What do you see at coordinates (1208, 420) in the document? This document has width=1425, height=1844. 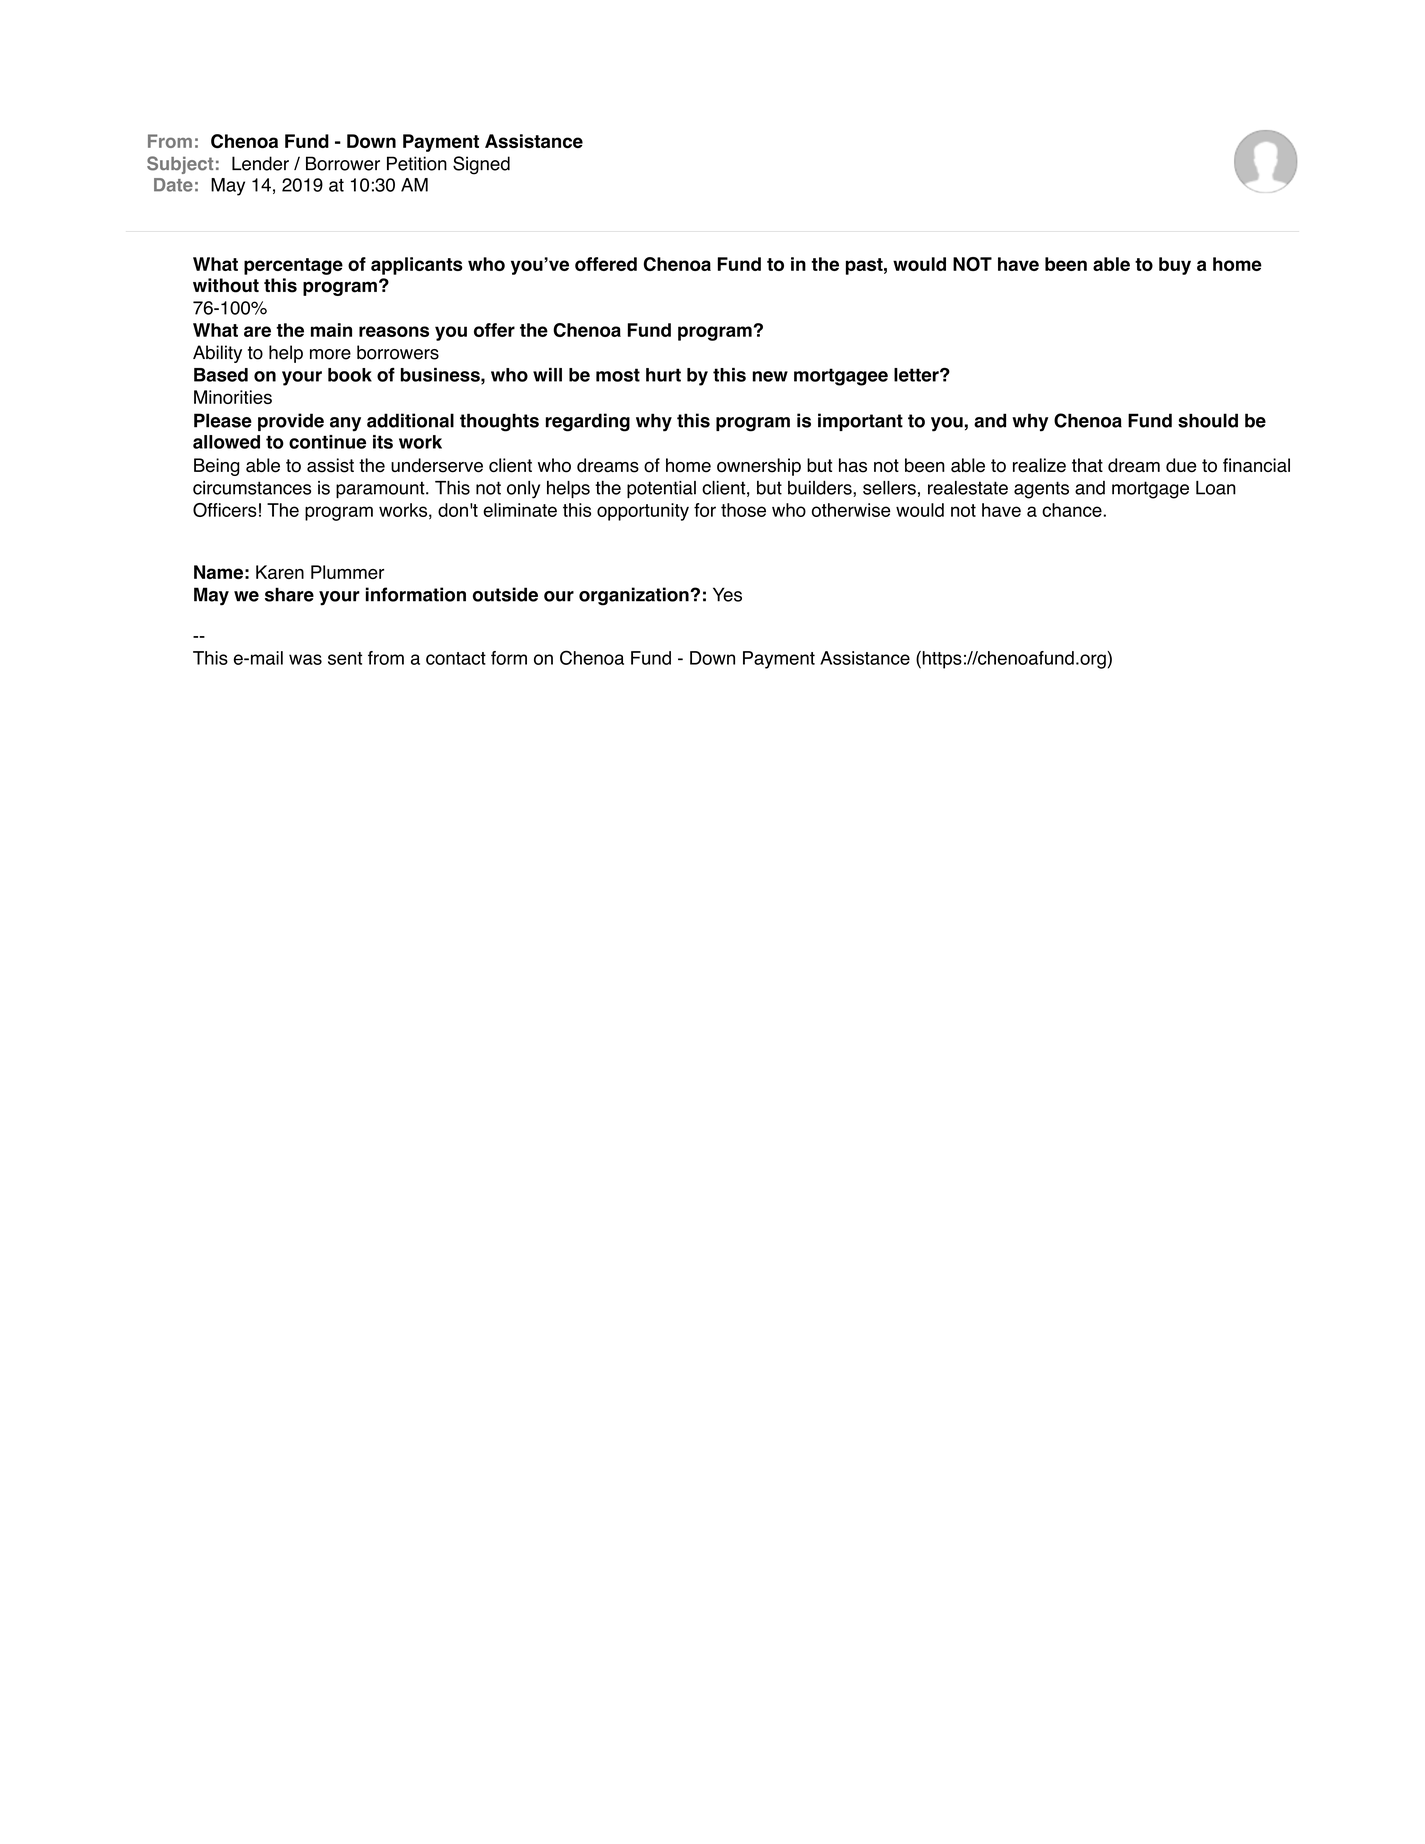 I see `should` at bounding box center [1208, 420].
